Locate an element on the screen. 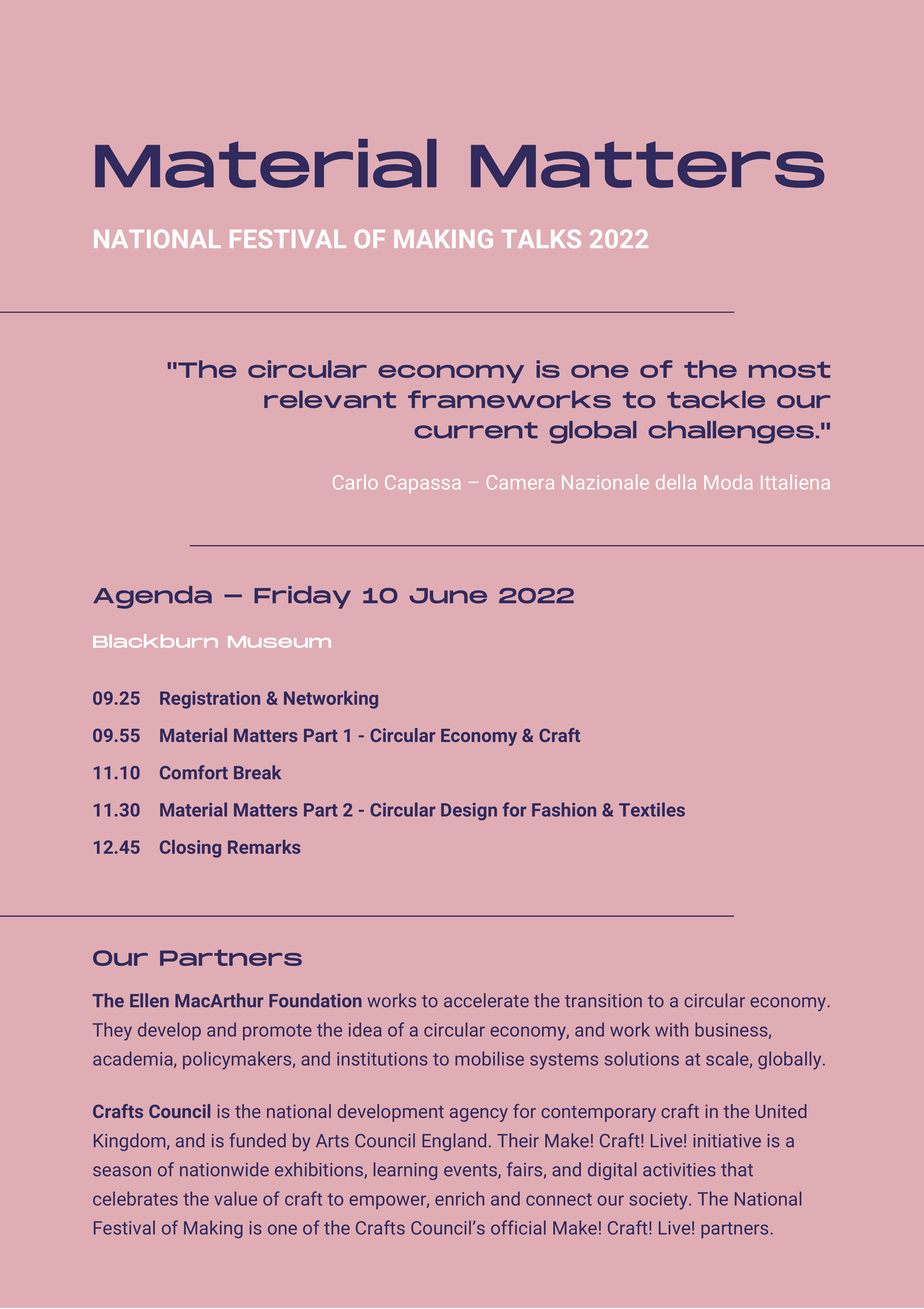 Image resolution: width=924 pixels, height=1309 pixels. Agenda is located at coordinates (152, 597).
